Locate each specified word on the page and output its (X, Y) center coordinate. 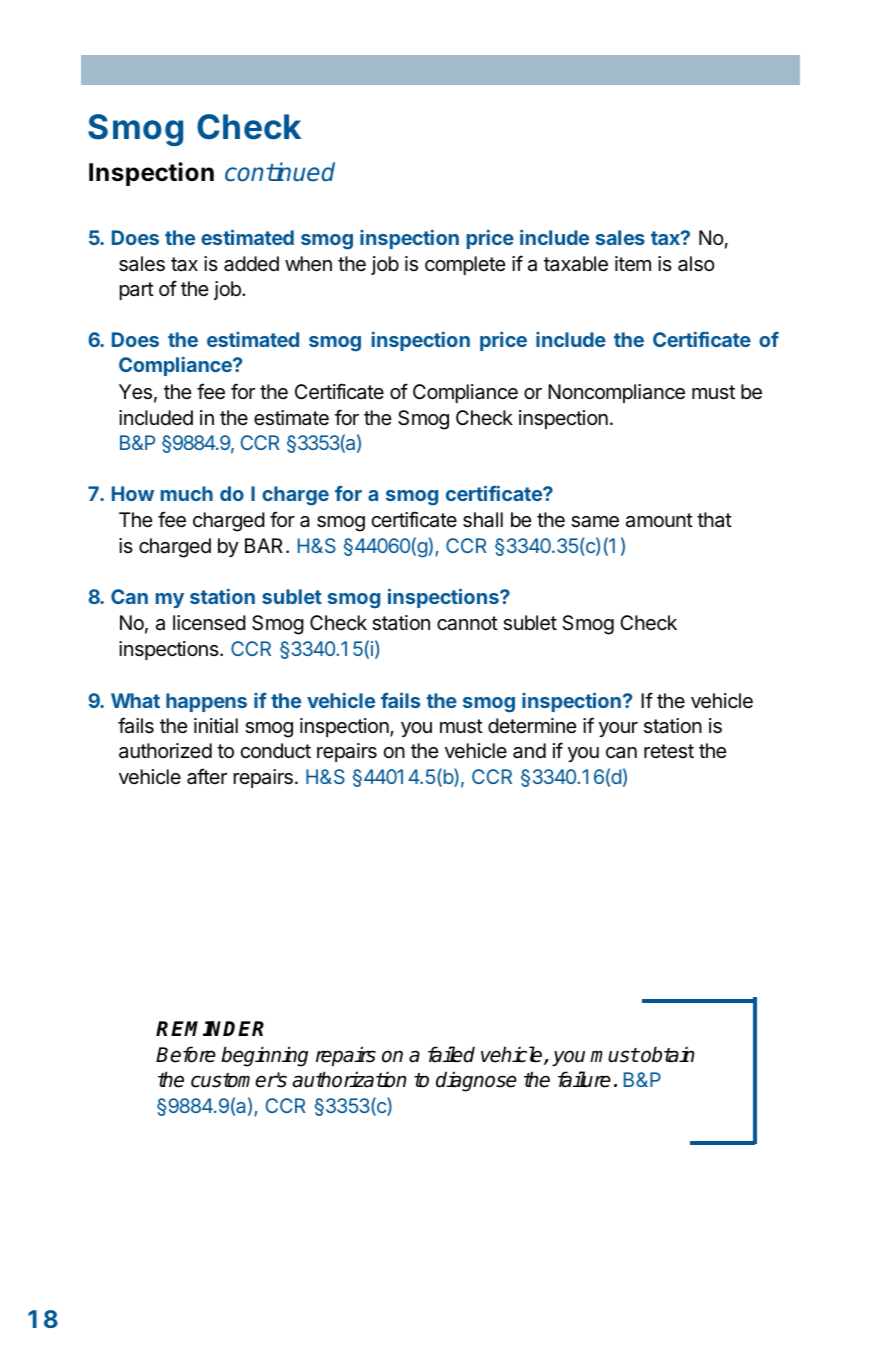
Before (186, 1054)
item (633, 264)
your (618, 729)
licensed (209, 623)
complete (465, 265)
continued (280, 172)
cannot (467, 623)
